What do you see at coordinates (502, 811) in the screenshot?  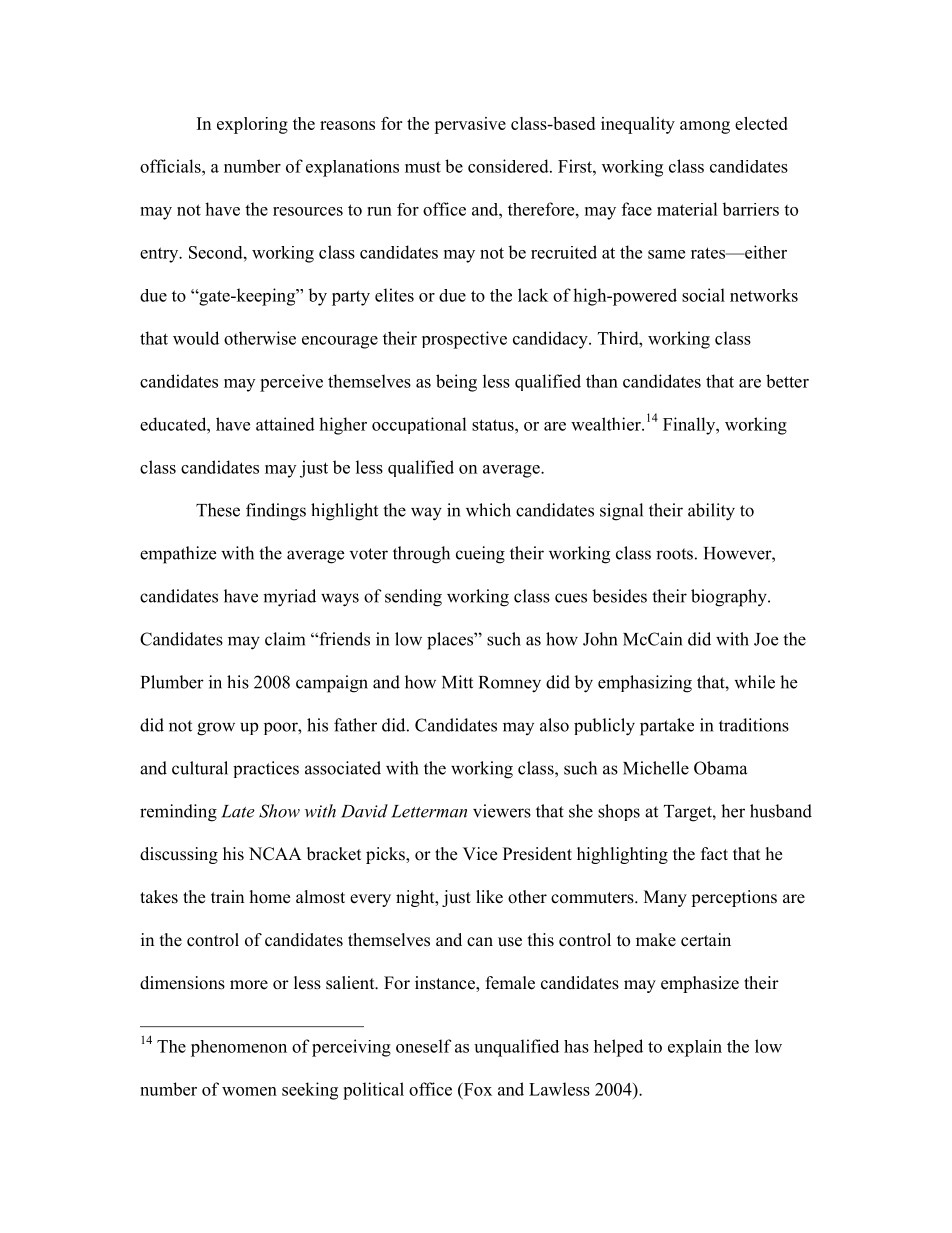 I see `viewers` at bounding box center [502, 811].
